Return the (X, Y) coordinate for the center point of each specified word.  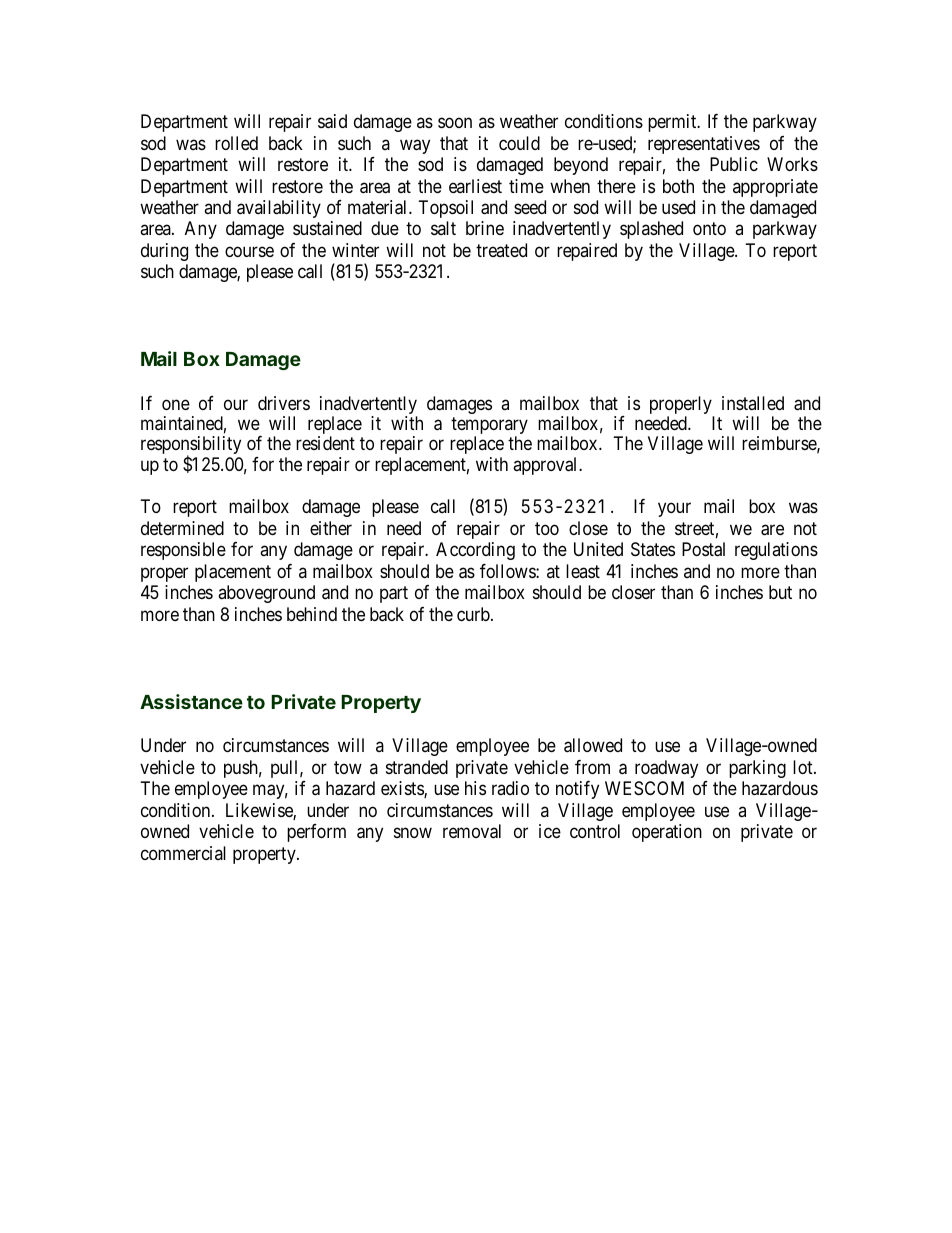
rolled (236, 143)
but (780, 592)
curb (474, 614)
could (519, 143)
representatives (704, 145)
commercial (183, 853)
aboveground (266, 594)
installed (753, 403)
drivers (284, 403)
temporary (489, 427)
